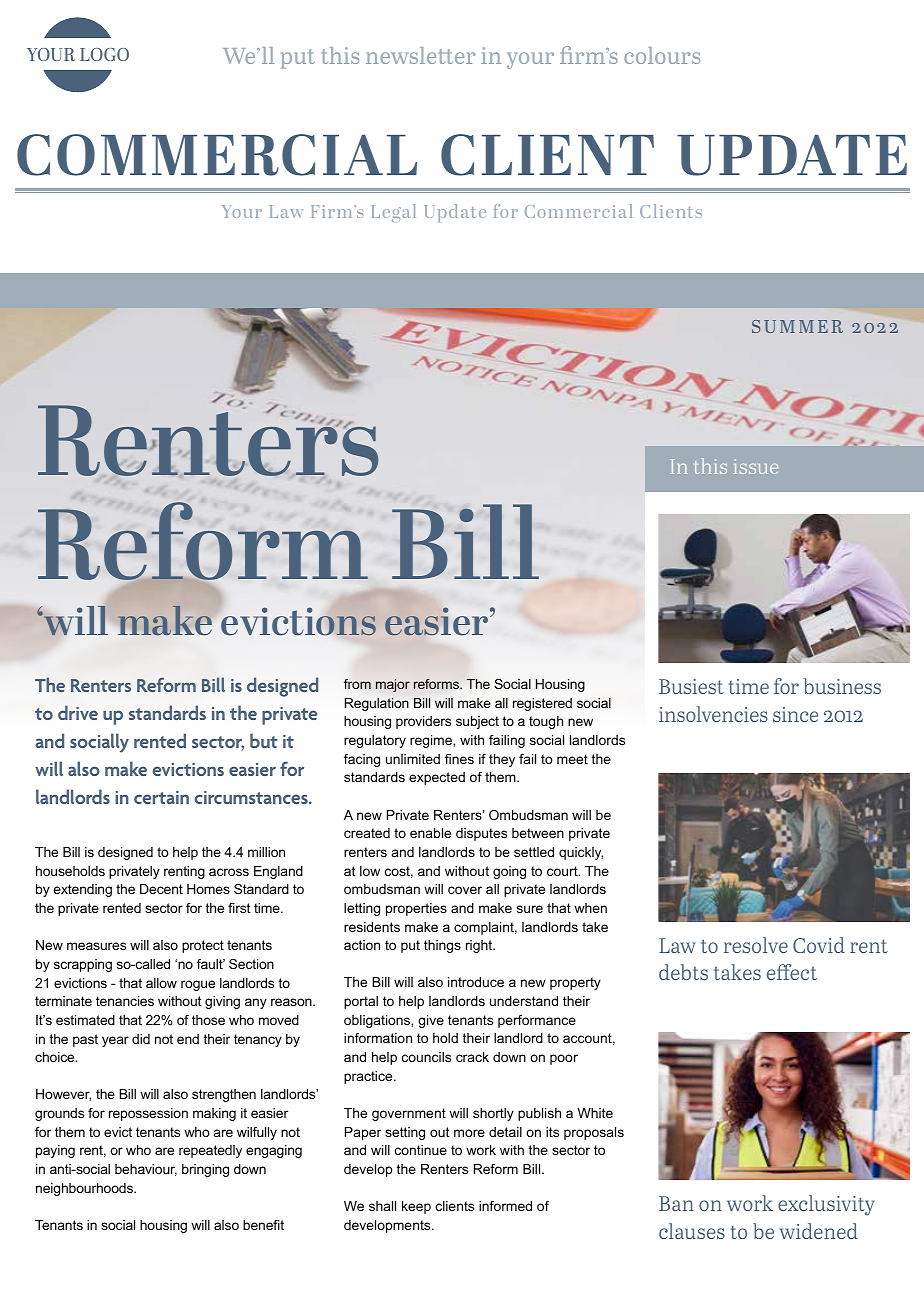  Describe the element at coordinates (691, 686) in the screenshot. I see `Busiest` at that location.
